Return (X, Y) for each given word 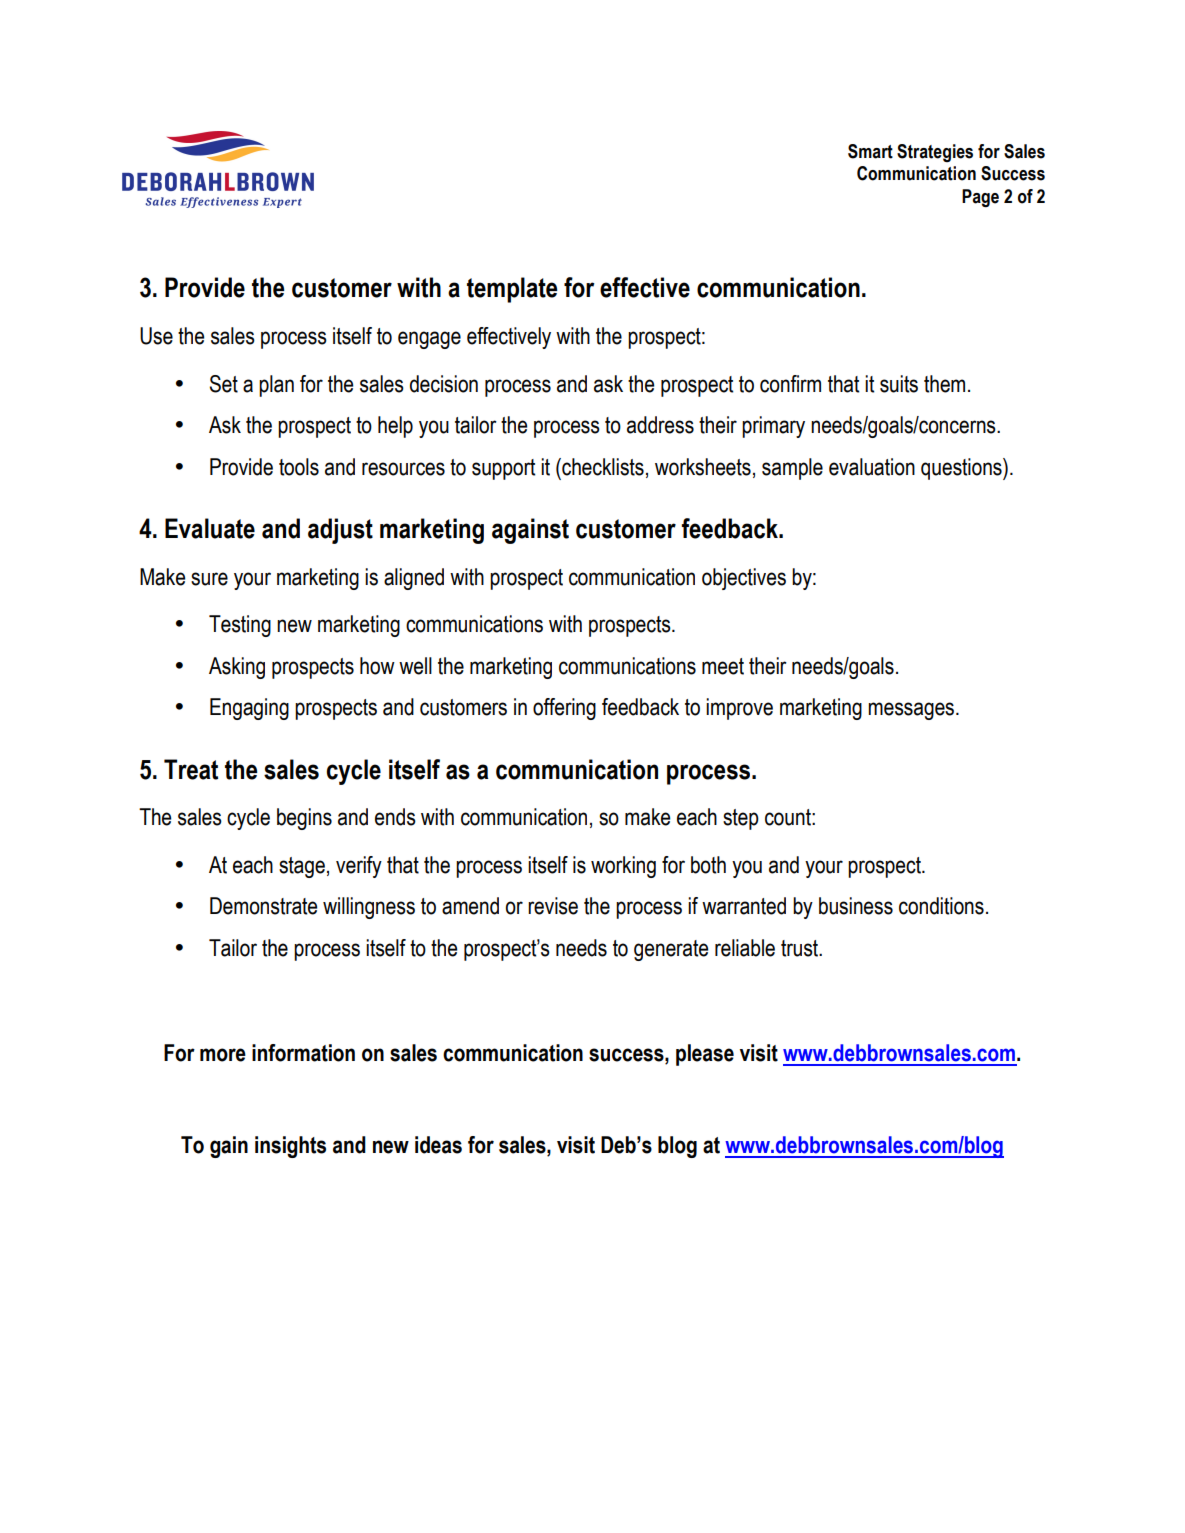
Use (156, 336)
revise (553, 906)
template (512, 290)
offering (564, 709)
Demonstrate (263, 906)
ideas (438, 1145)
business (856, 906)
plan (276, 386)
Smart (870, 151)
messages (912, 711)
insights (290, 1147)
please (705, 1055)
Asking (237, 668)
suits (899, 384)
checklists (602, 467)
